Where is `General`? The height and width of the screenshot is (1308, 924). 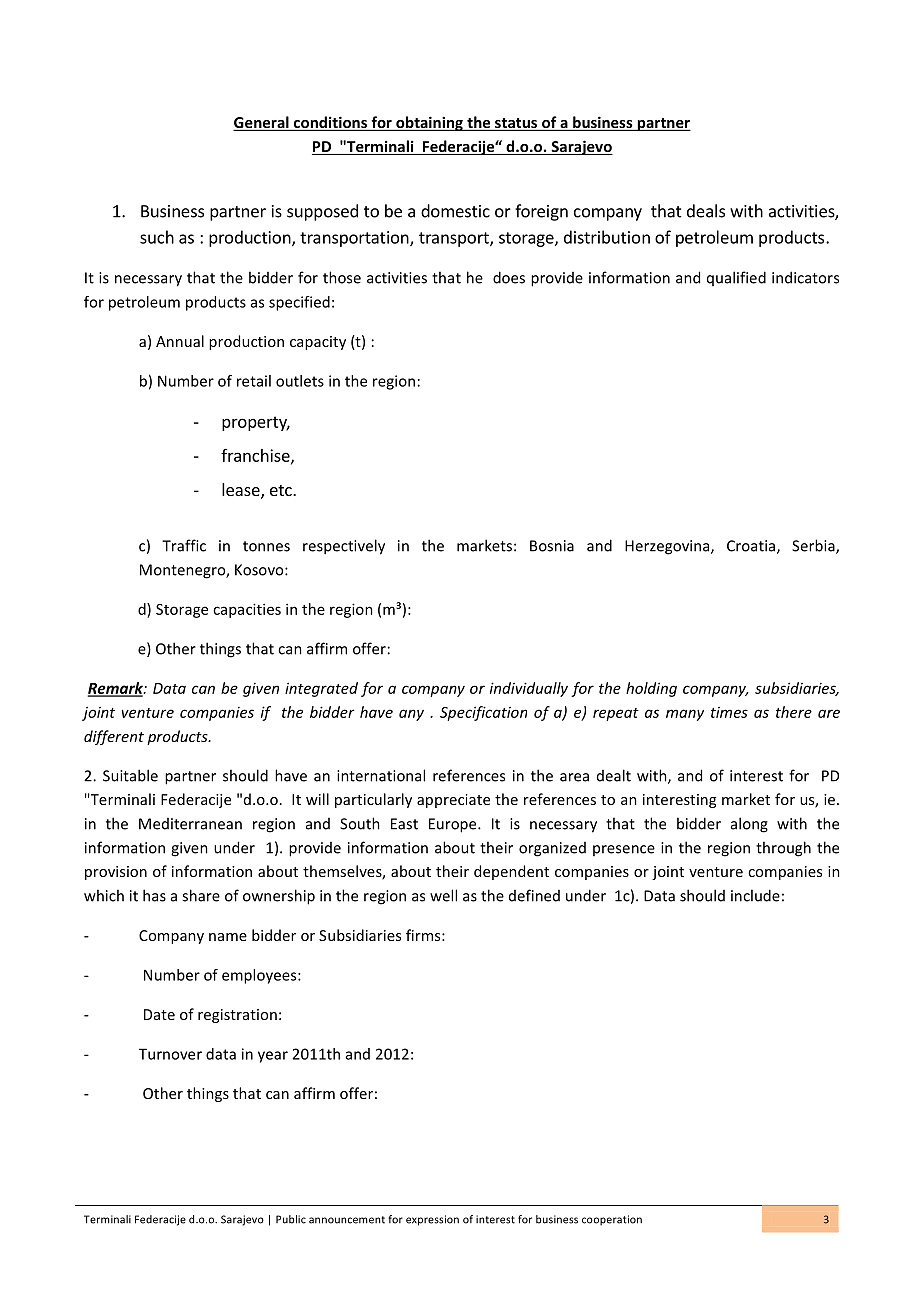
General is located at coordinates (262, 123).
